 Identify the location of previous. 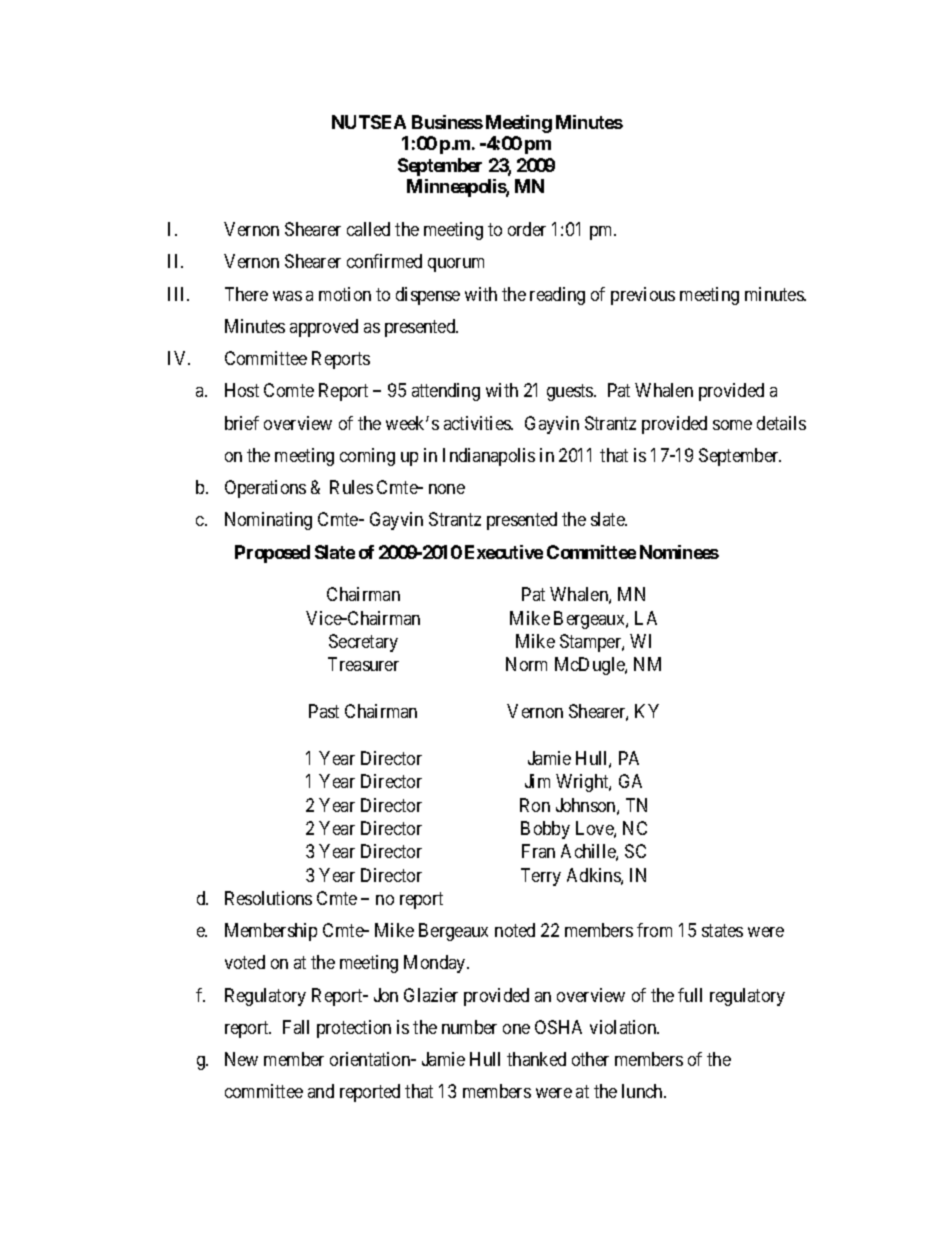
(643, 296).
